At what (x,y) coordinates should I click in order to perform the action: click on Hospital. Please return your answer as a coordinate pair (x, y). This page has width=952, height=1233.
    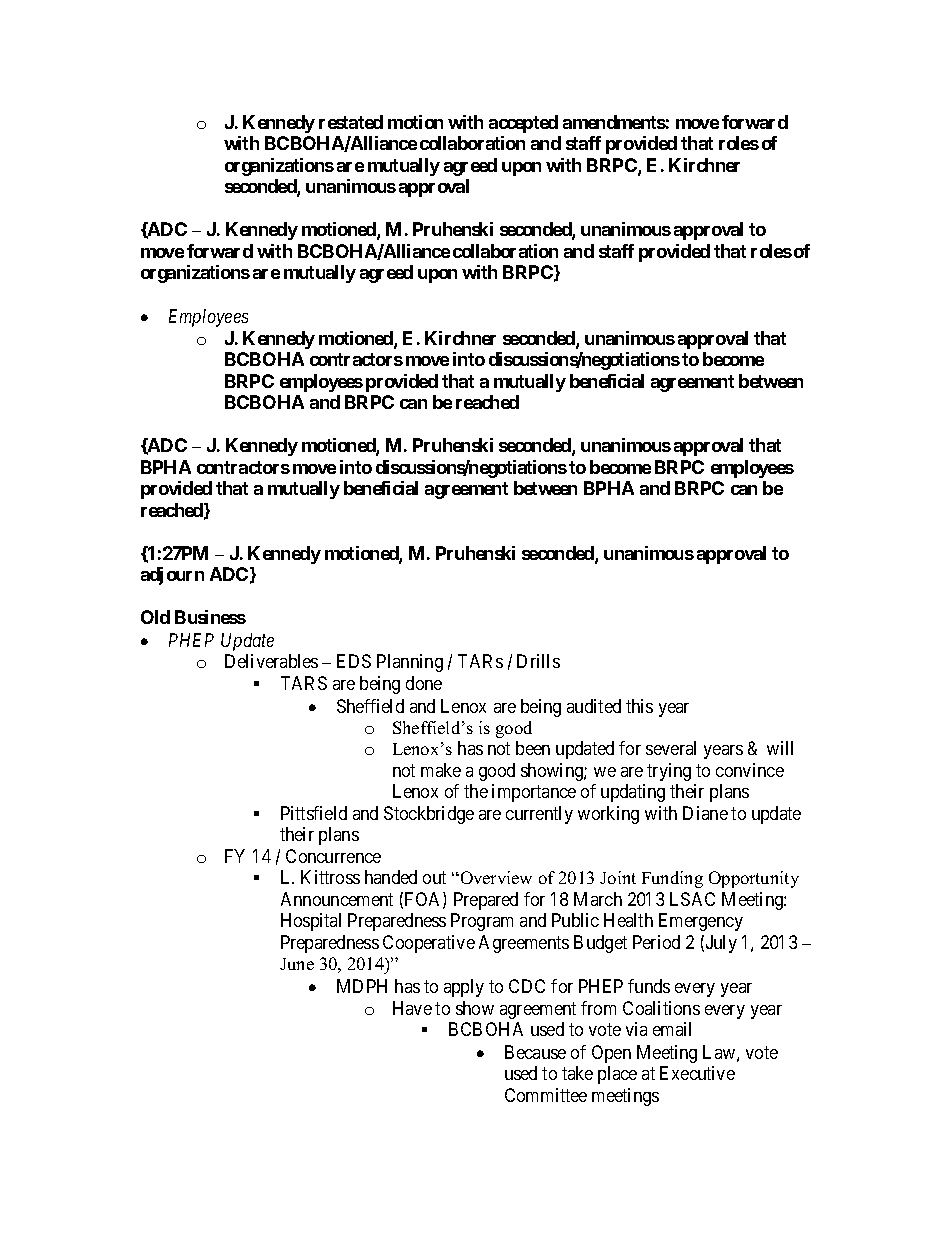
    Looking at the image, I should click on (311, 922).
